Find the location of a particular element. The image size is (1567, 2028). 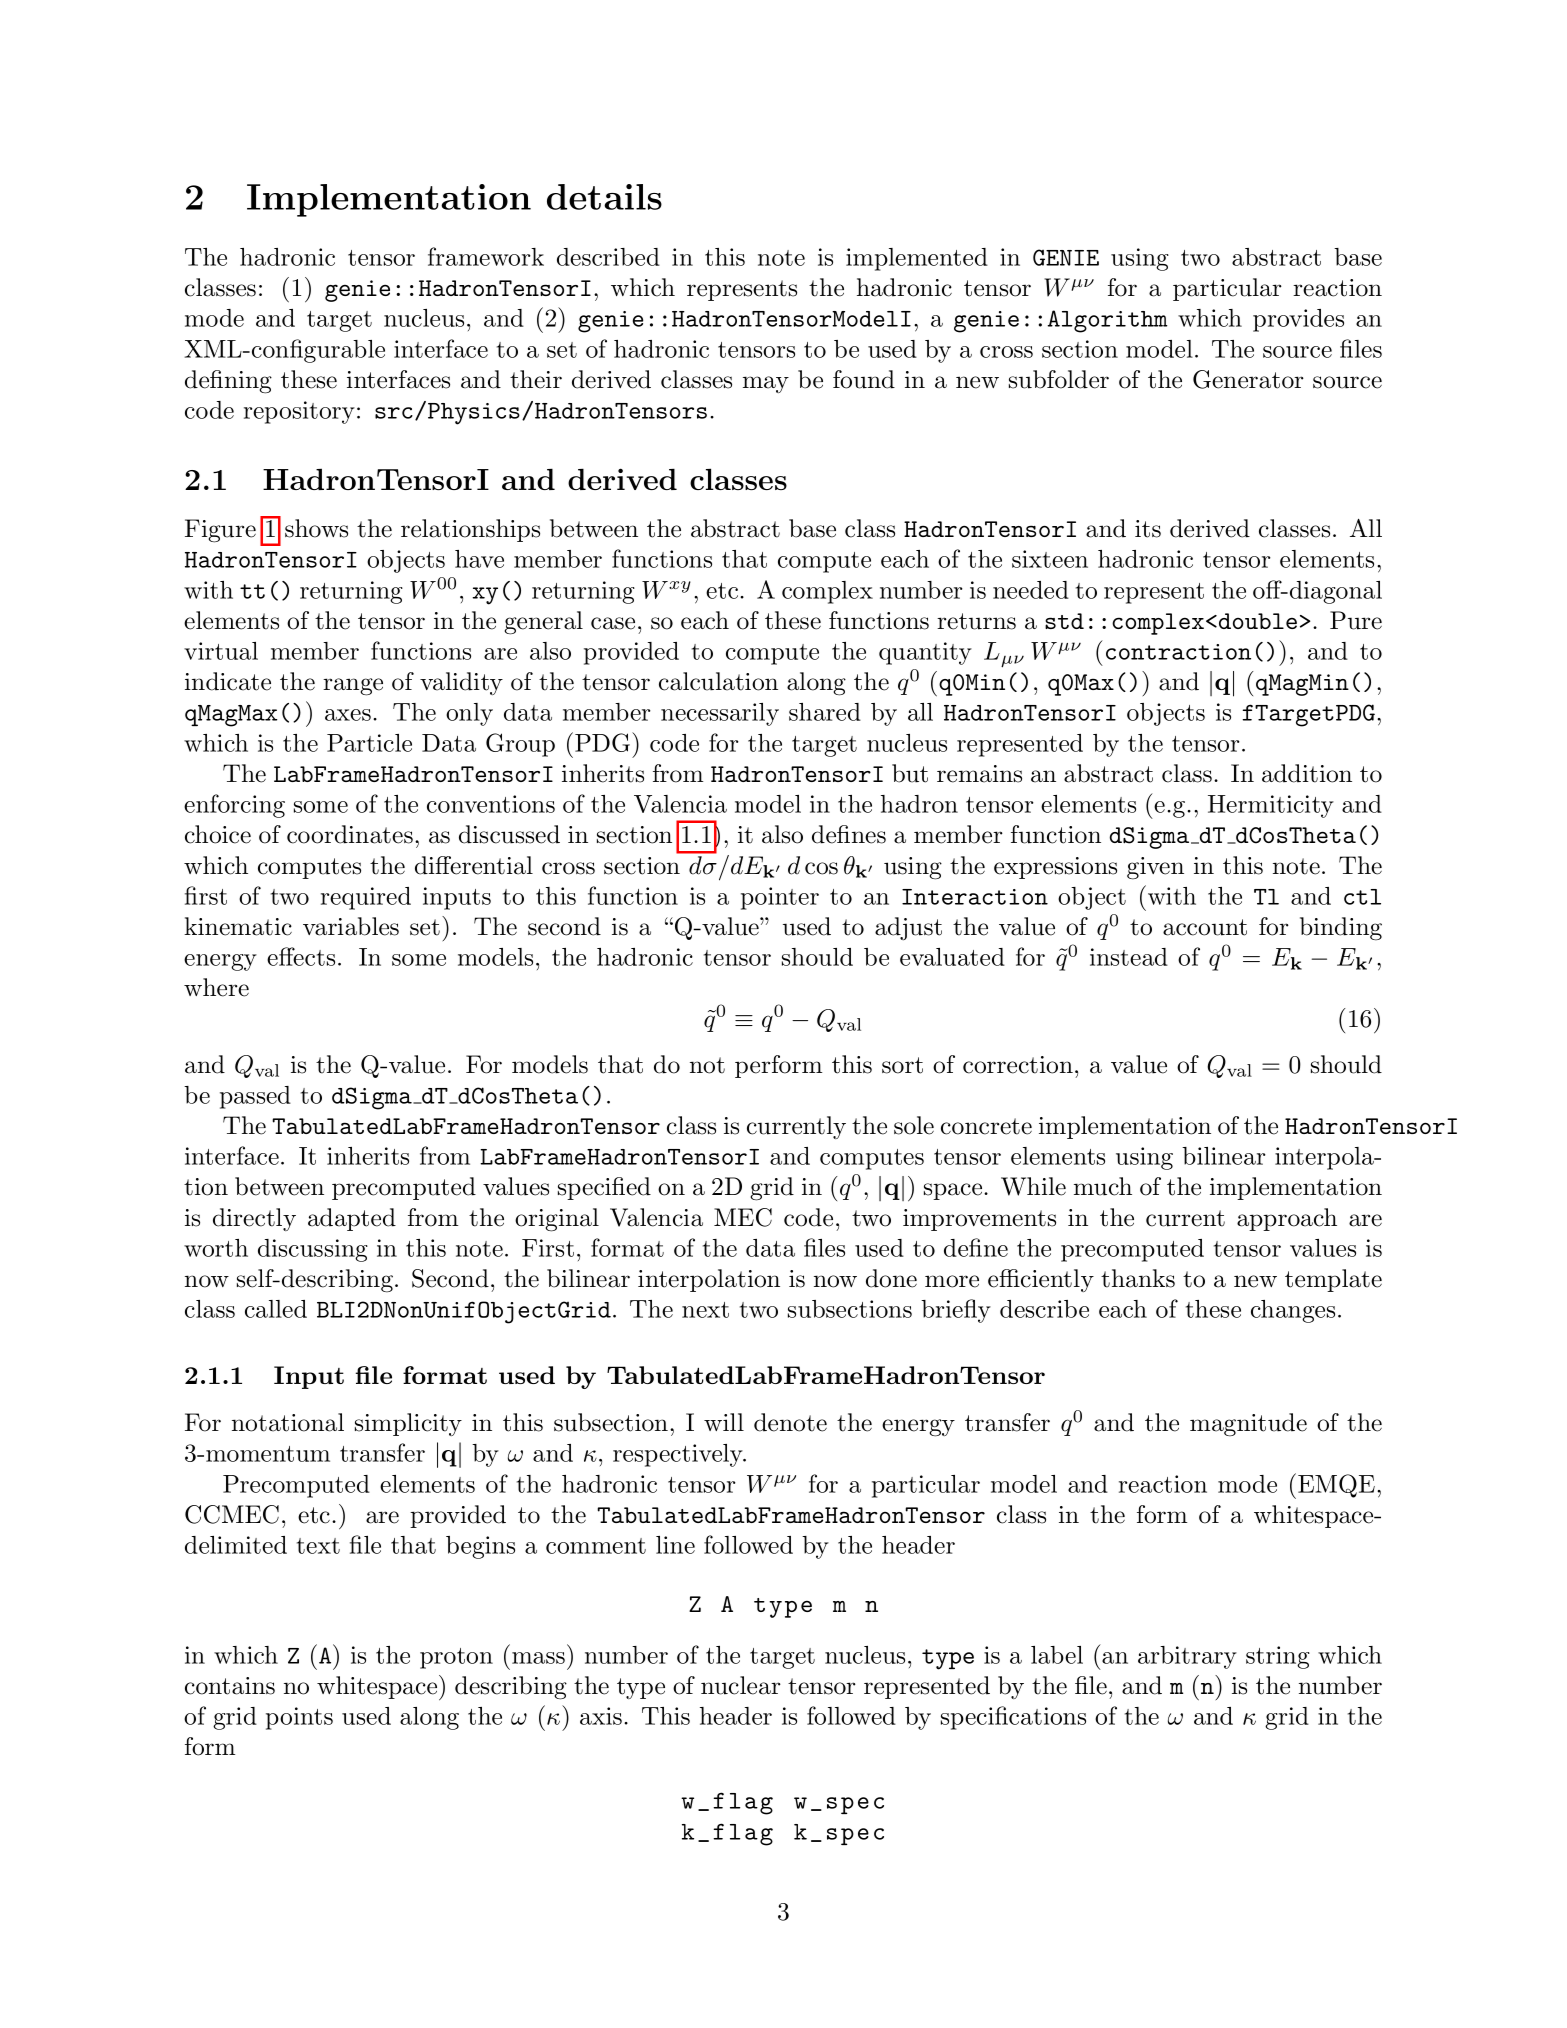

provides is located at coordinates (1298, 320).
